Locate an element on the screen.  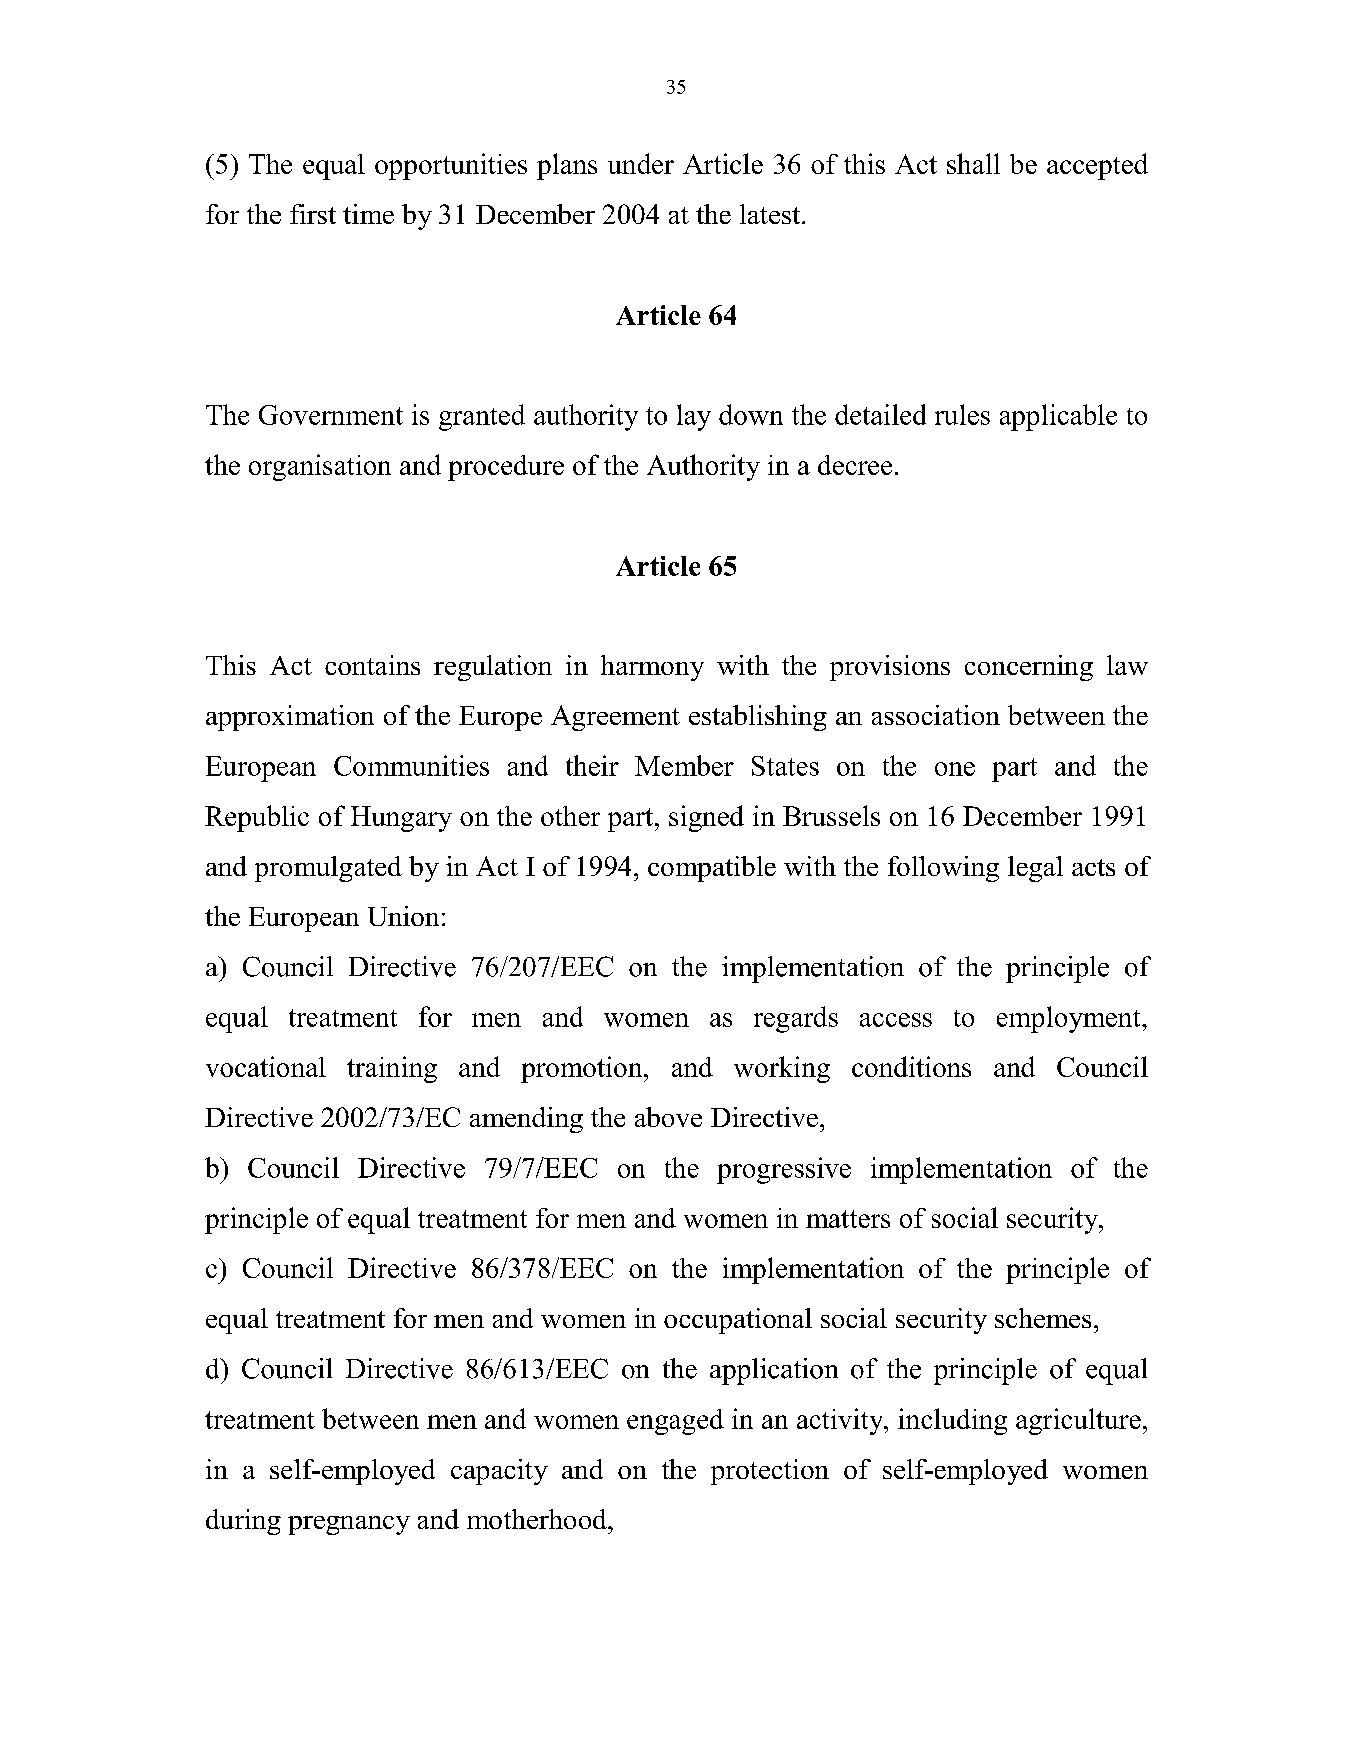
signed is located at coordinates (706, 818).
